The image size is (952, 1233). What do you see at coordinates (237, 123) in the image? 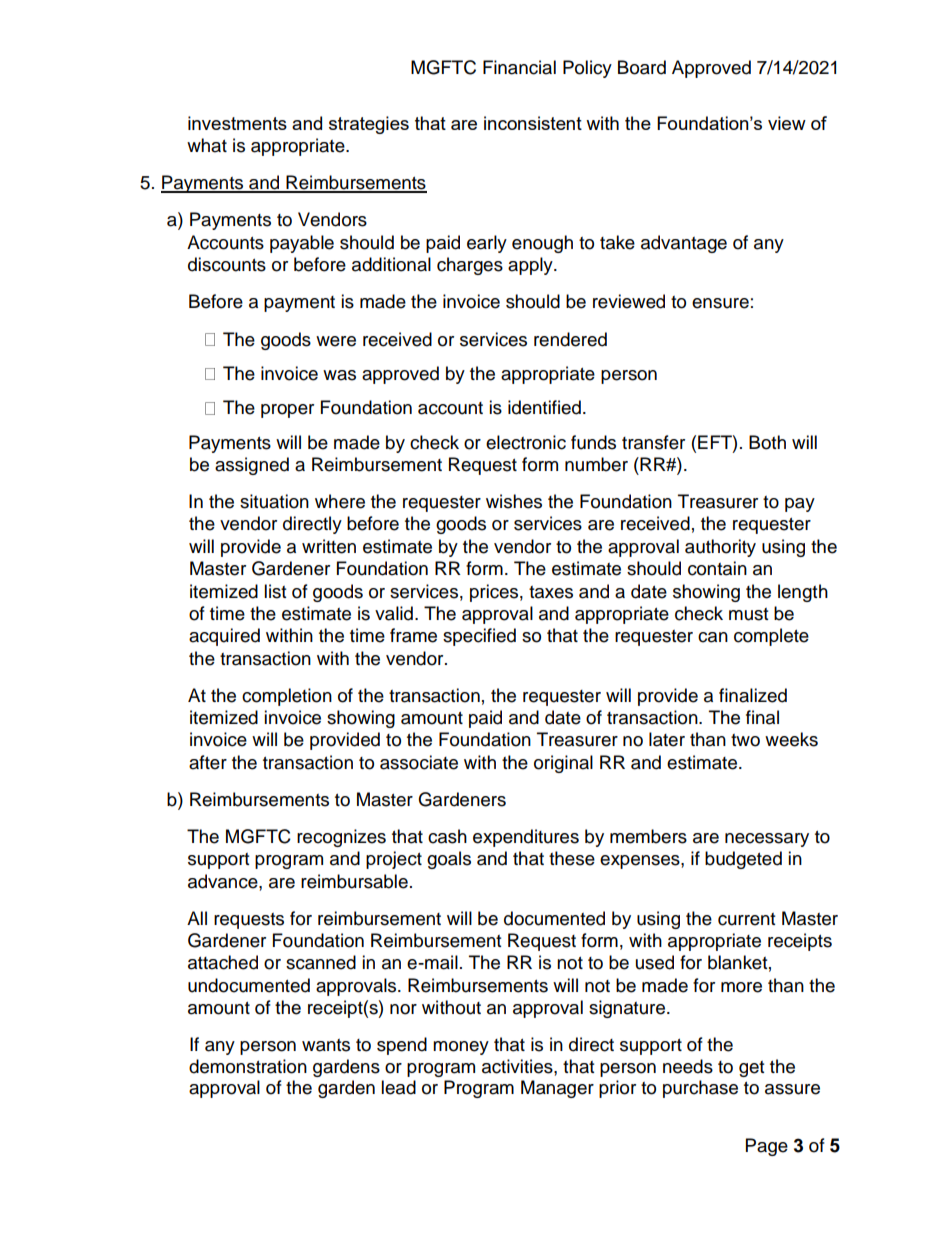
I see `investments` at bounding box center [237, 123].
